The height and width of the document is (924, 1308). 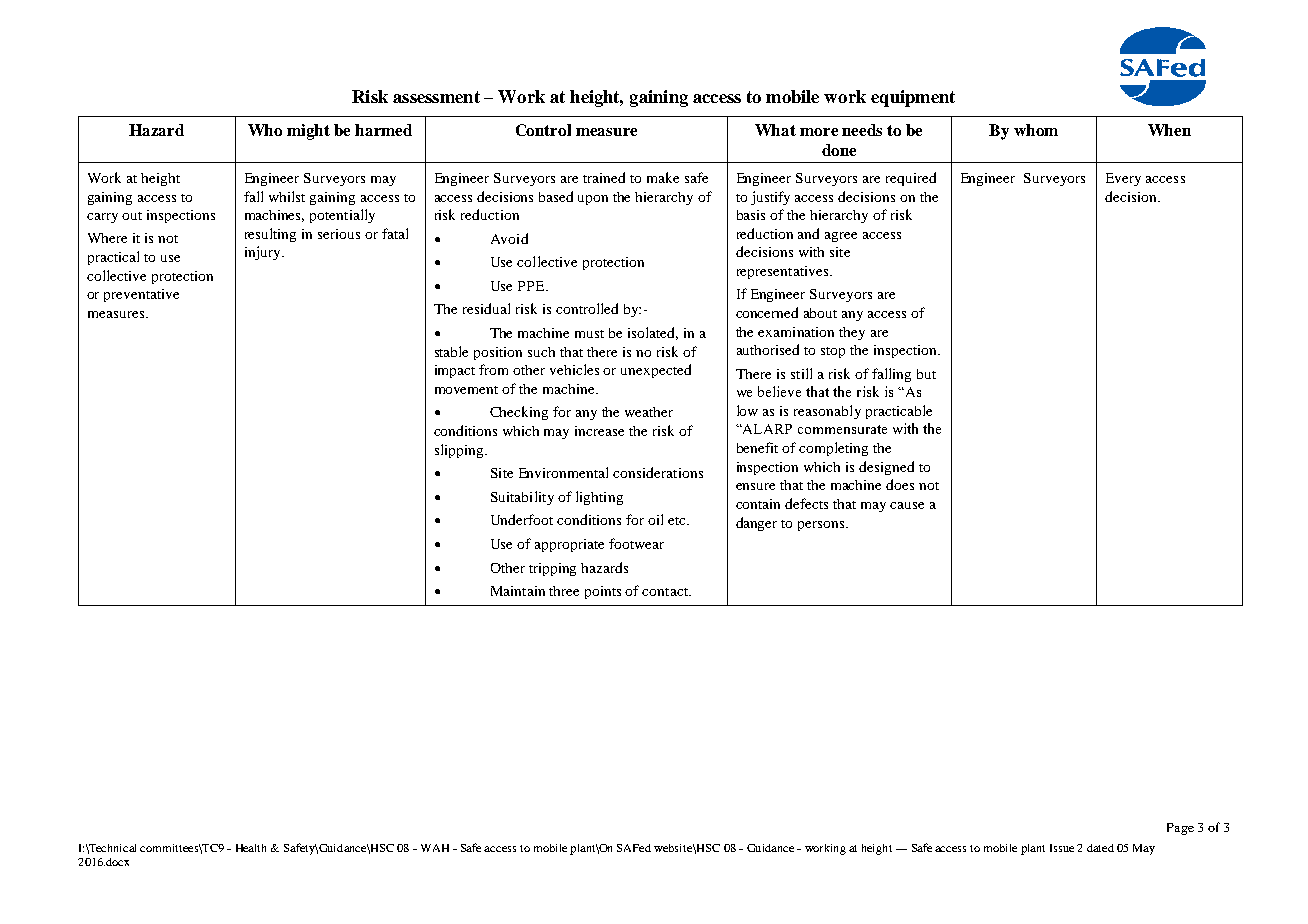 What do you see at coordinates (1036, 130) in the document?
I see `whom` at bounding box center [1036, 130].
